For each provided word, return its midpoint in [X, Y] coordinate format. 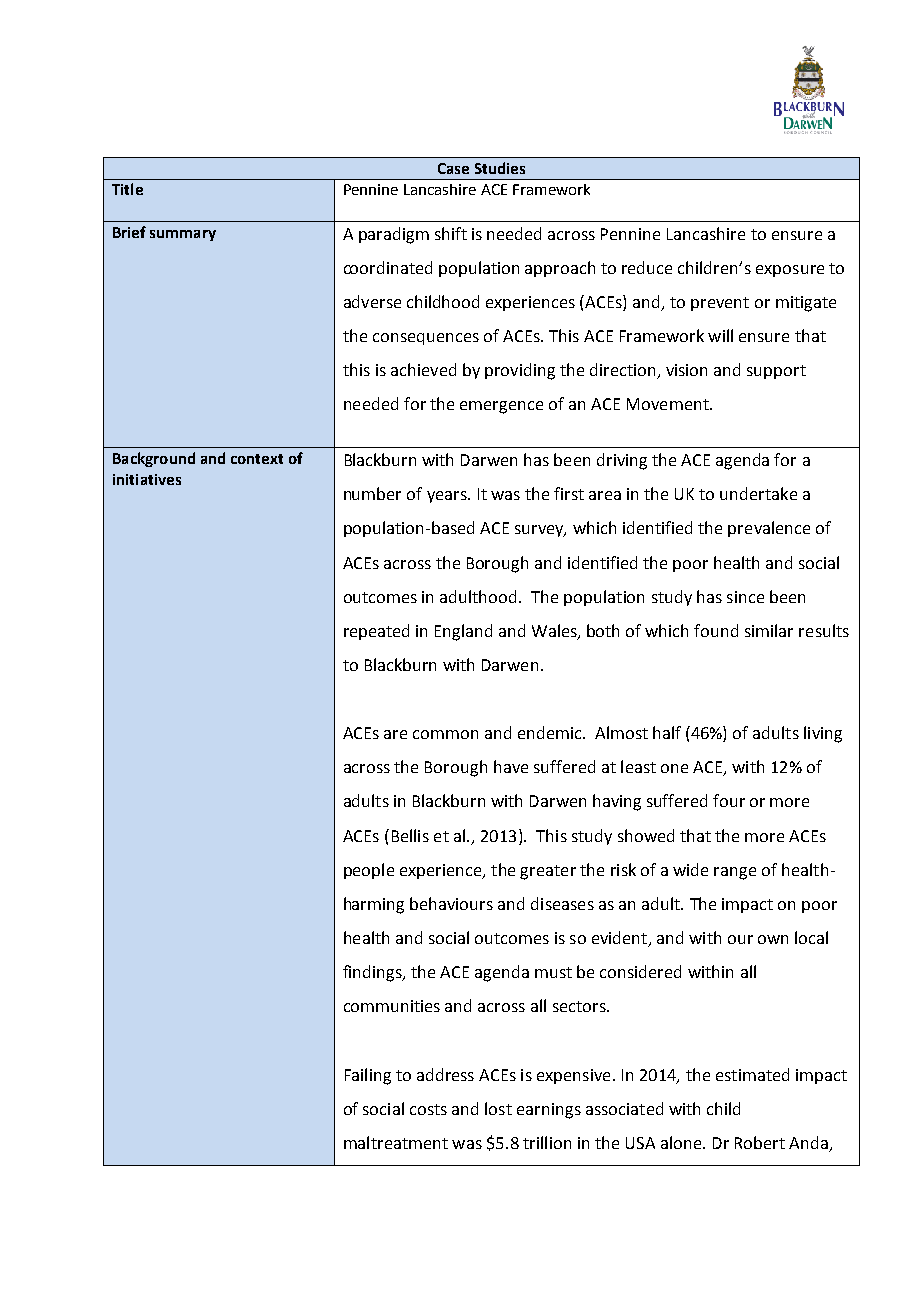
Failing [368, 1076]
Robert [760, 1142]
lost [498, 1108]
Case [453, 168]
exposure [790, 271]
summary [183, 235]
